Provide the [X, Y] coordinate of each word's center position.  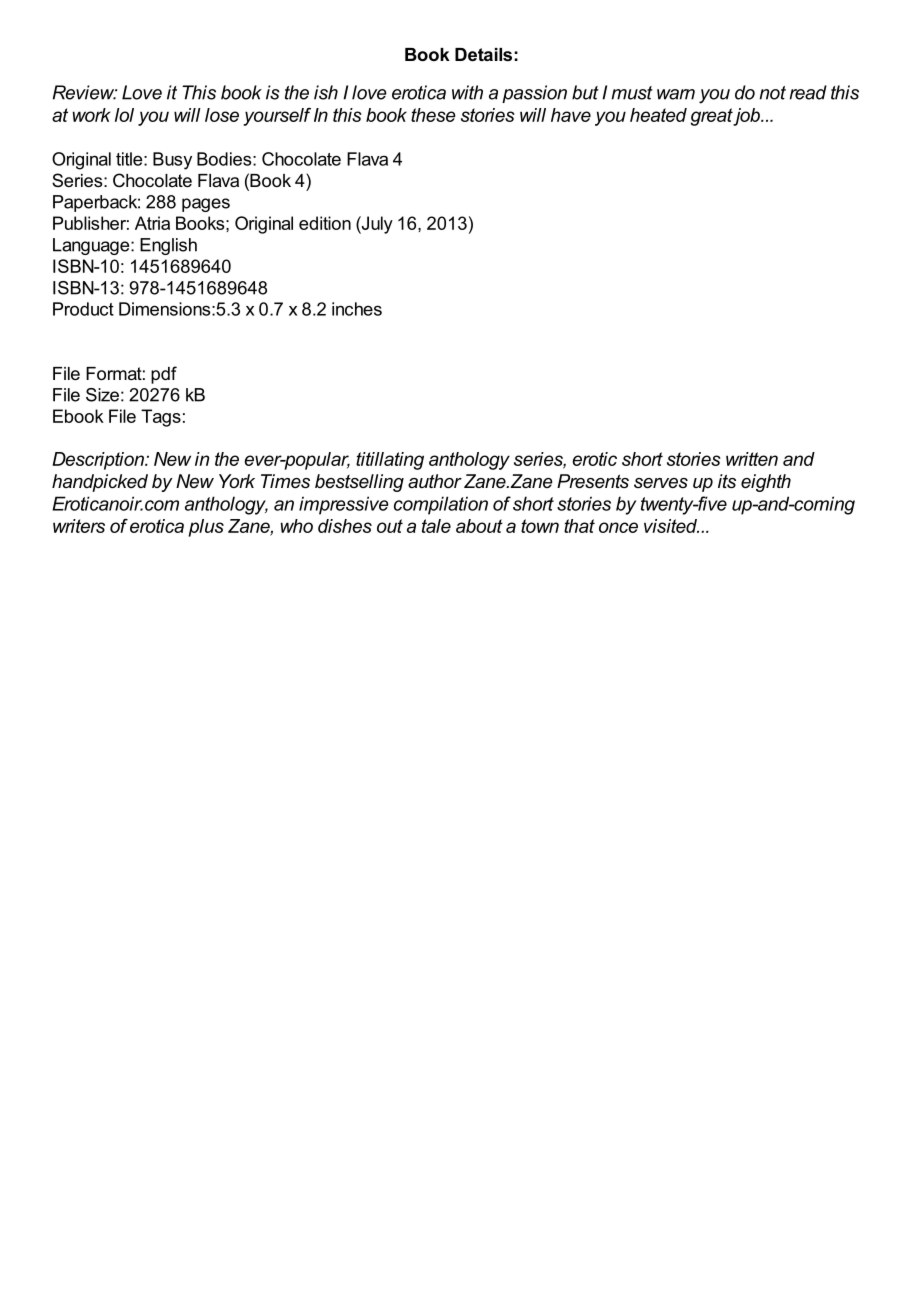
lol [124, 115]
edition [325, 223]
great [712, 117]
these [433, 115]
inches [357, 309]
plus [206, 528]
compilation [441, 505]
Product [83, 309]
